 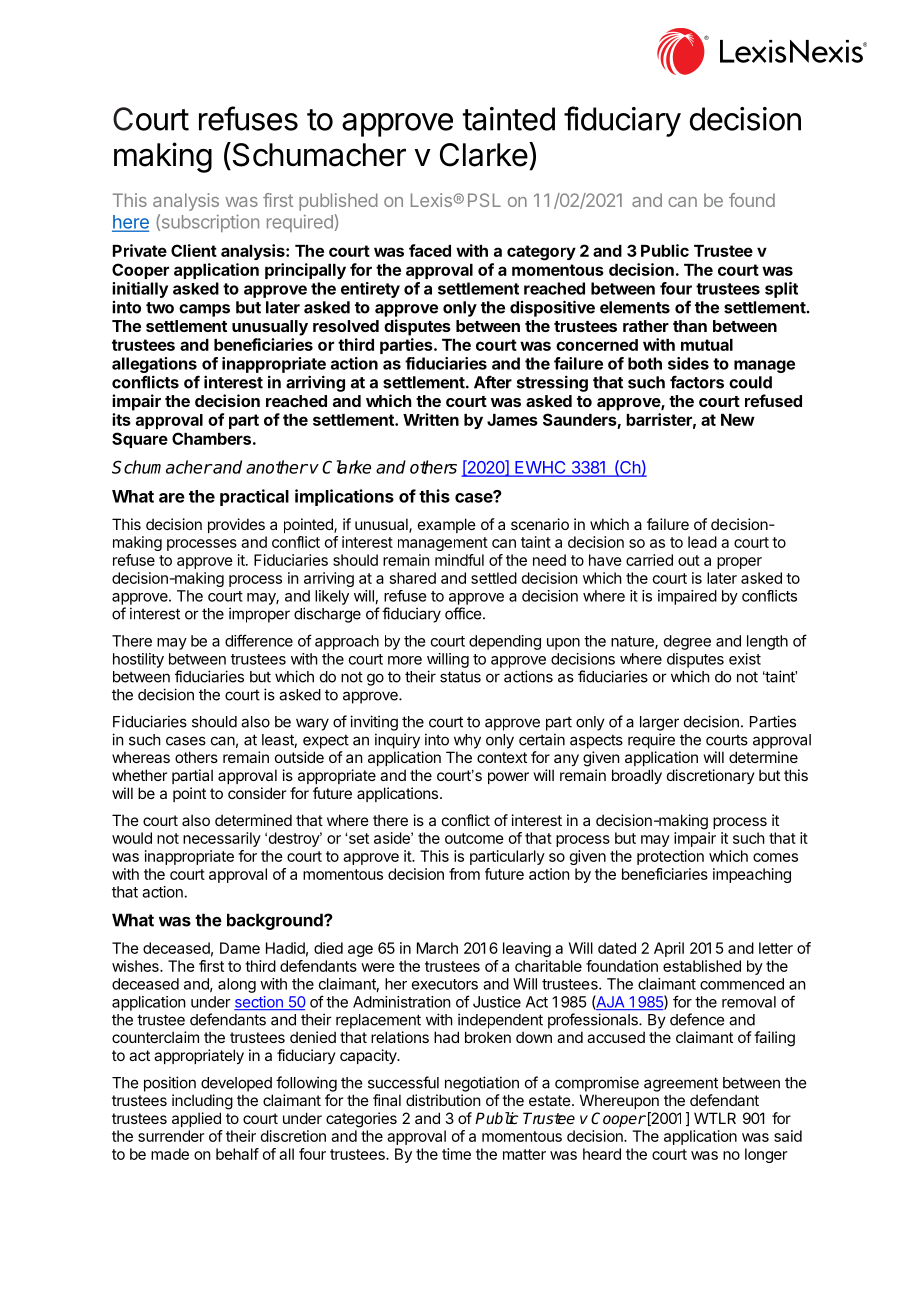 I want to click on Client, so click(x=194, y=250).
